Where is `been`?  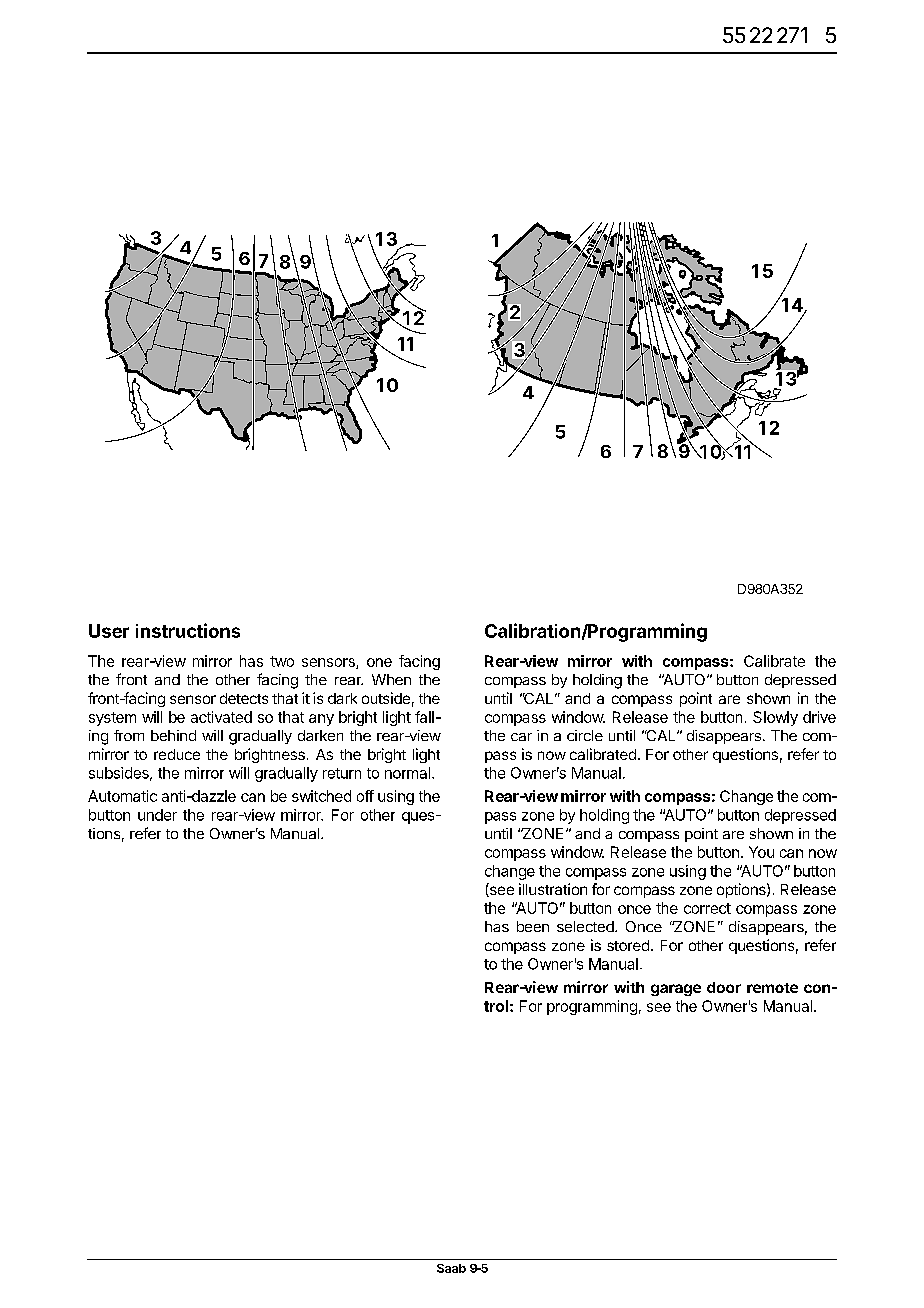 been is located at coordinates (533, 926).
